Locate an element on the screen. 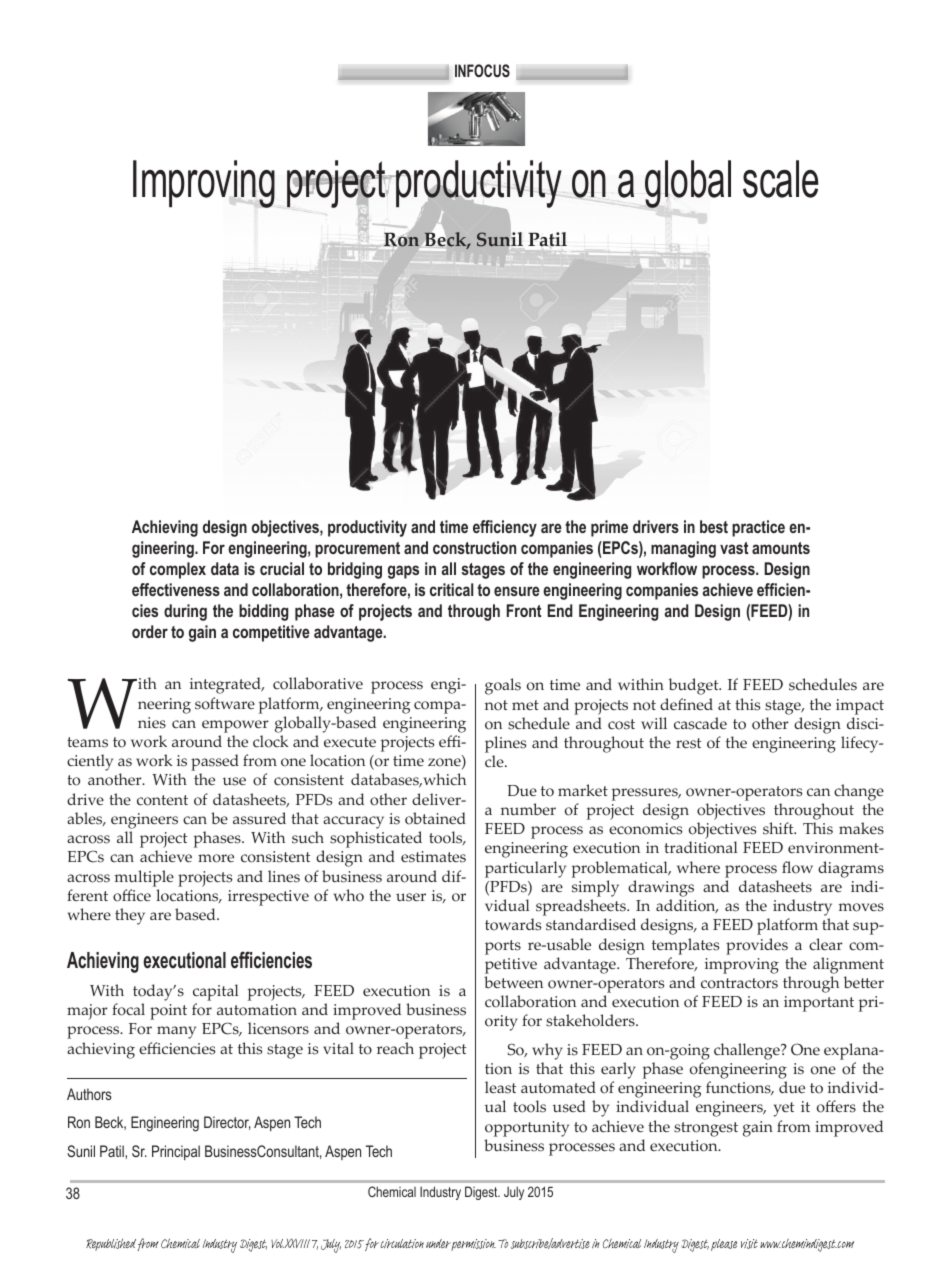  shift is located at coordinates (779, 828).
